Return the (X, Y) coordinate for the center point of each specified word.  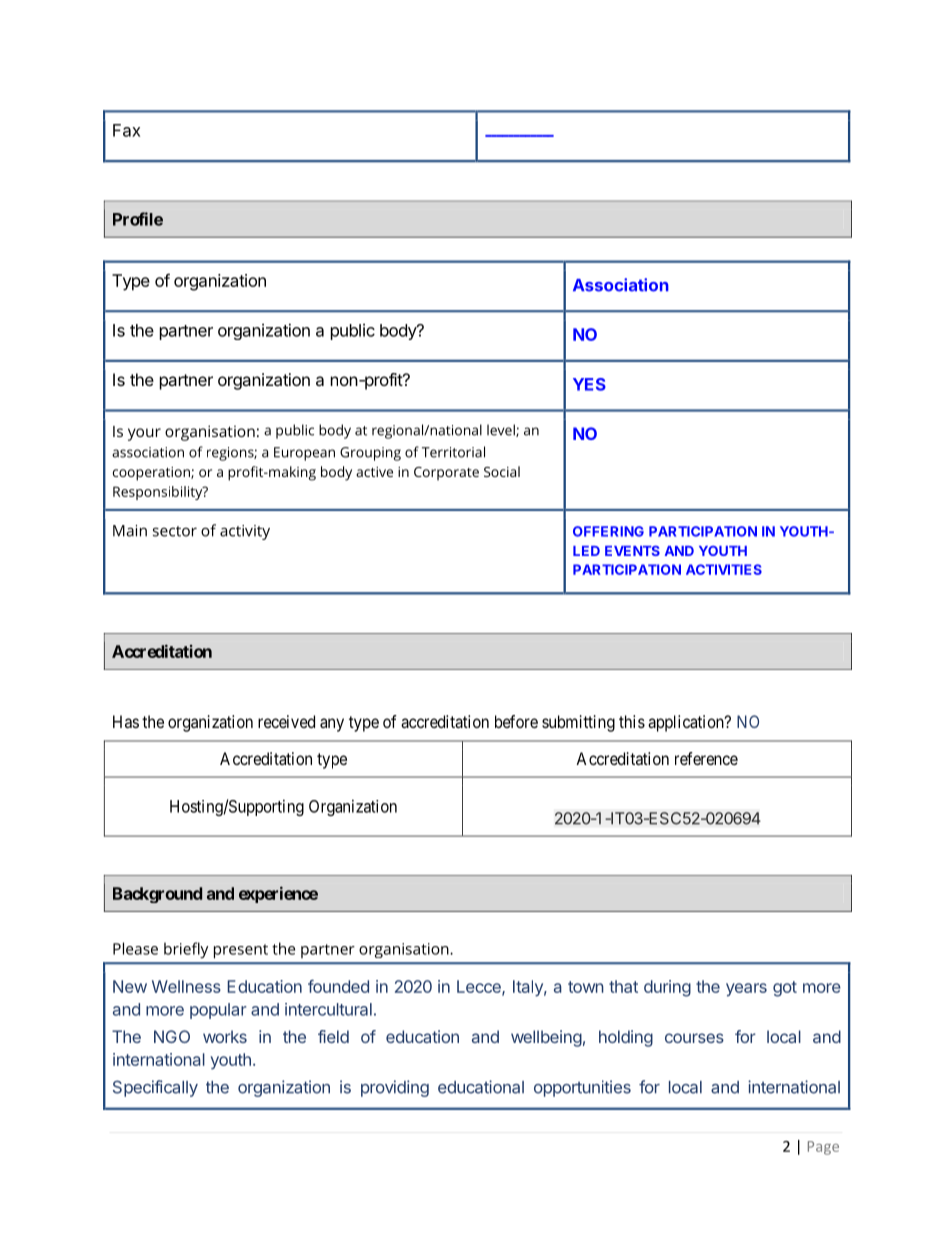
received (286, 721)
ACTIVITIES (724, 569)
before (516, 721)
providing (395, 1088)
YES (589, 384)
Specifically (155, 1088)
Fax (126, 130)
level (502, 430)
